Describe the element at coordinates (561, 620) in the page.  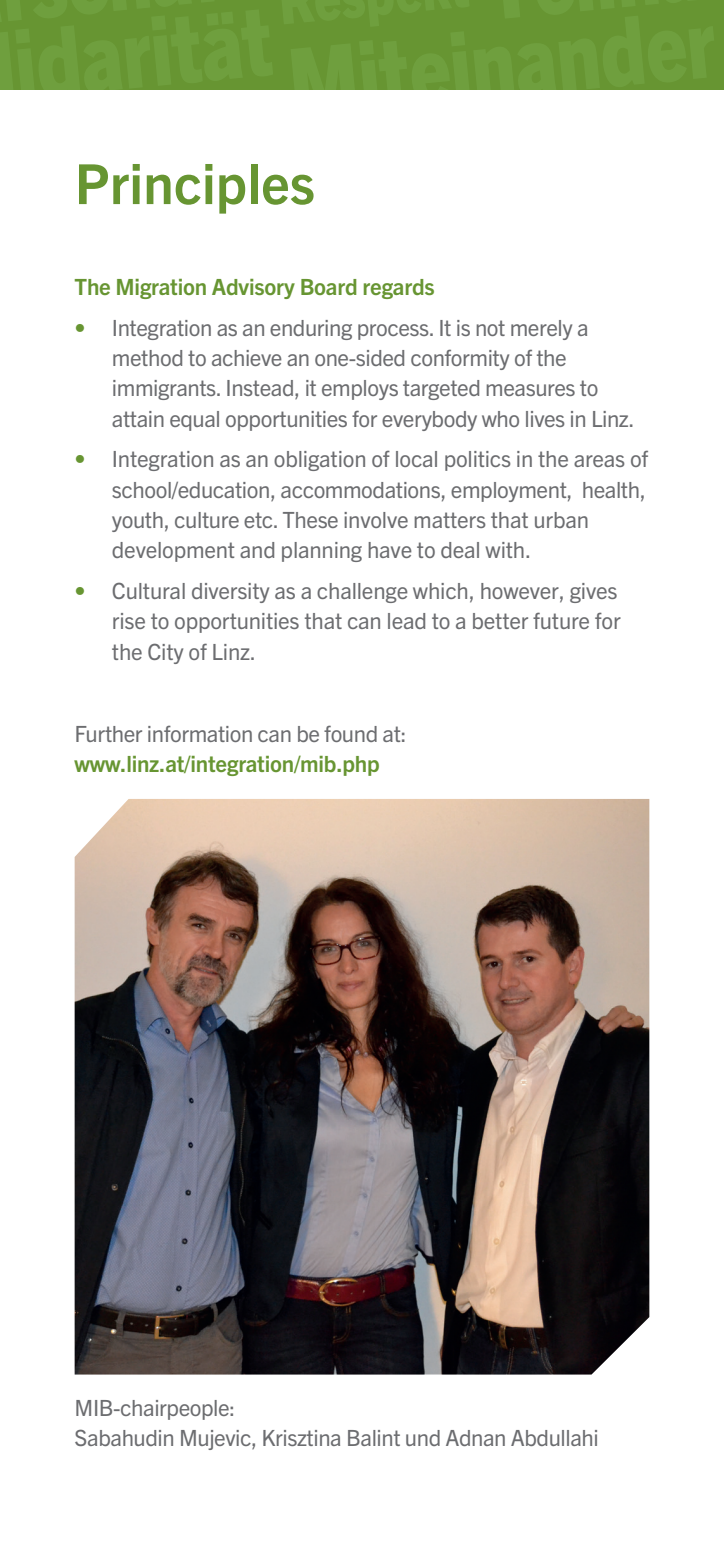
I see `future` at that location.
